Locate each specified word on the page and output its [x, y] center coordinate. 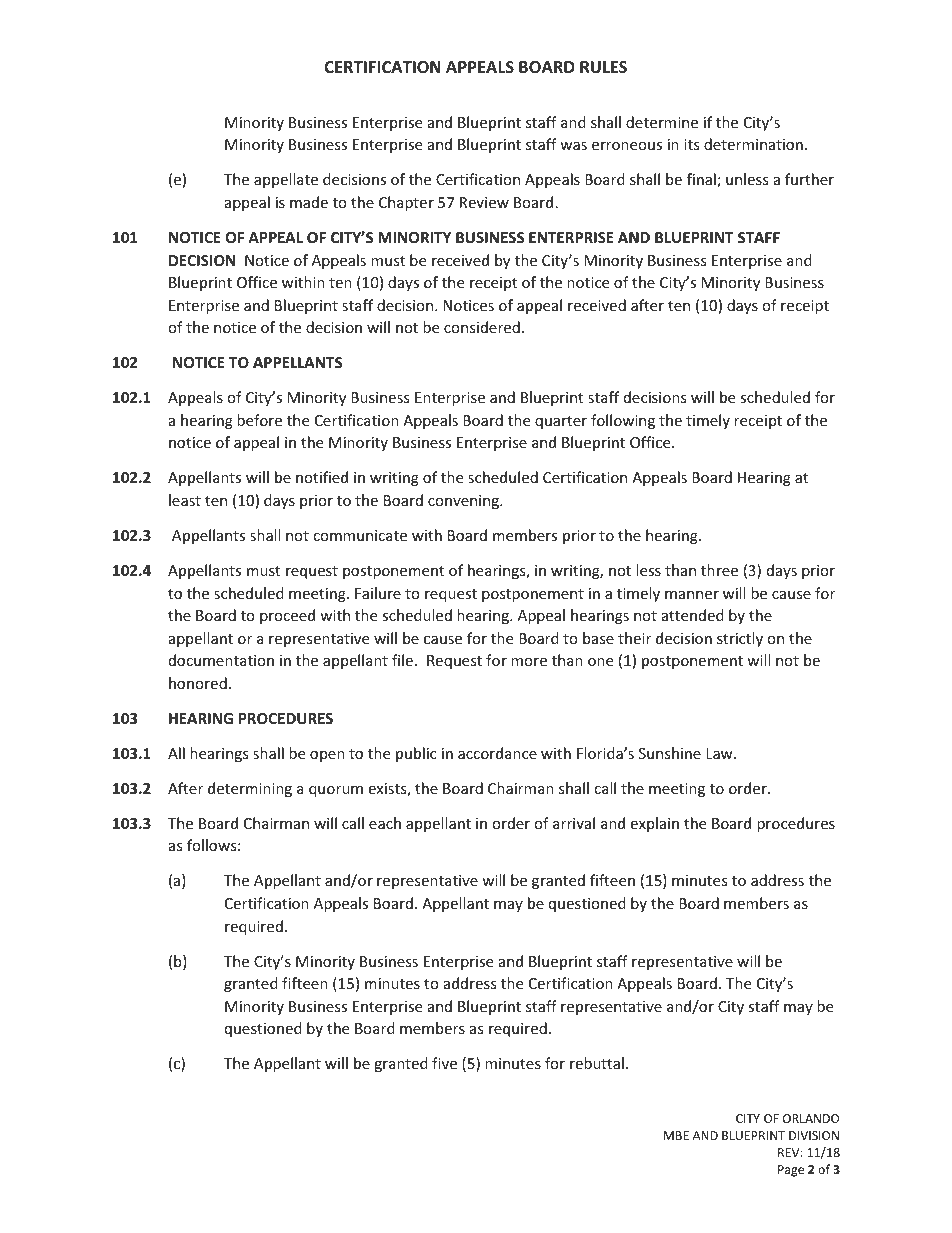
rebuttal [597, 1063]
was [573, 146]
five [444, 1063]
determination [753, 144]
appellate [286, 180]
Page [791, 1171]
